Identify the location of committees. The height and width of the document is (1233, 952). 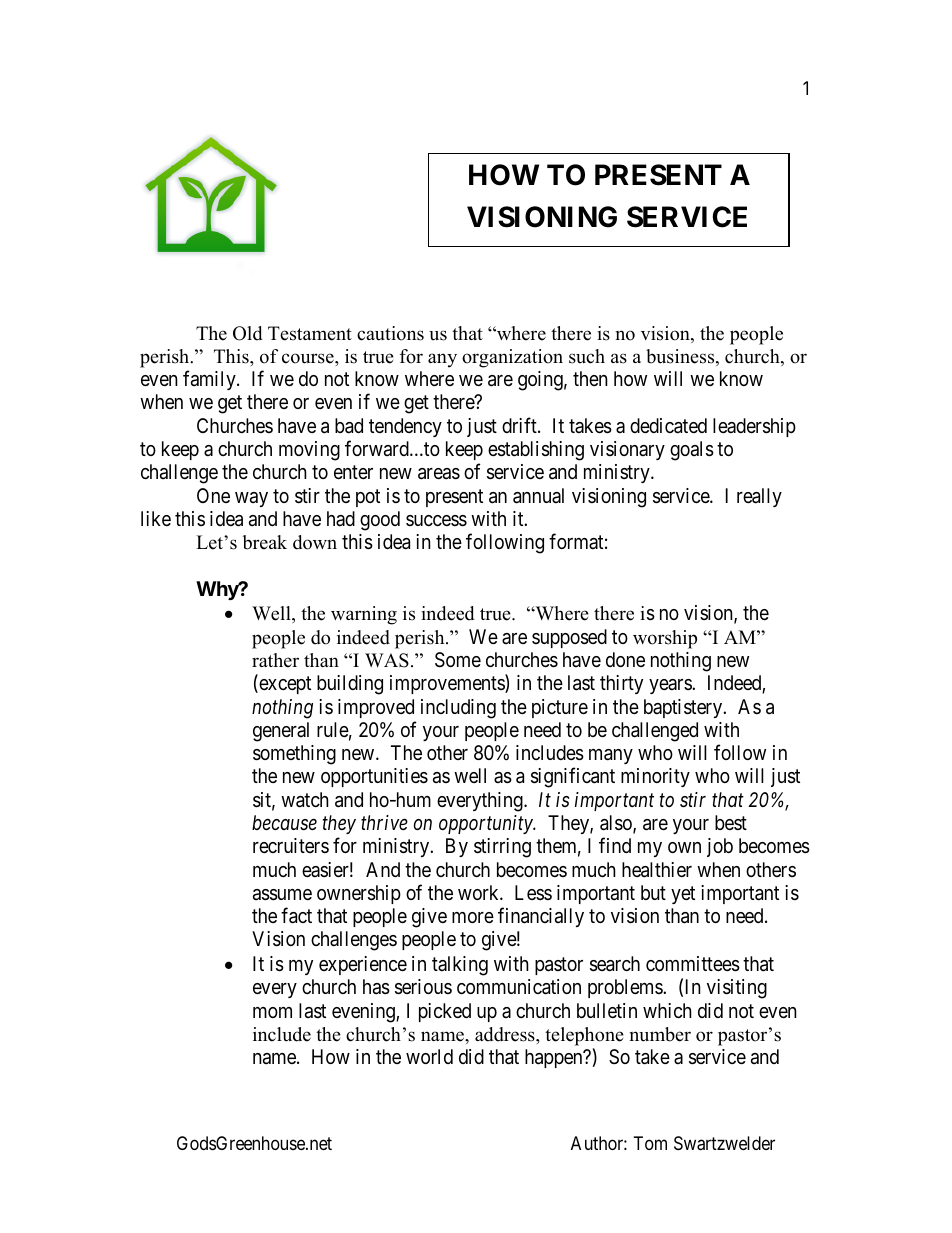
(693, 964).
